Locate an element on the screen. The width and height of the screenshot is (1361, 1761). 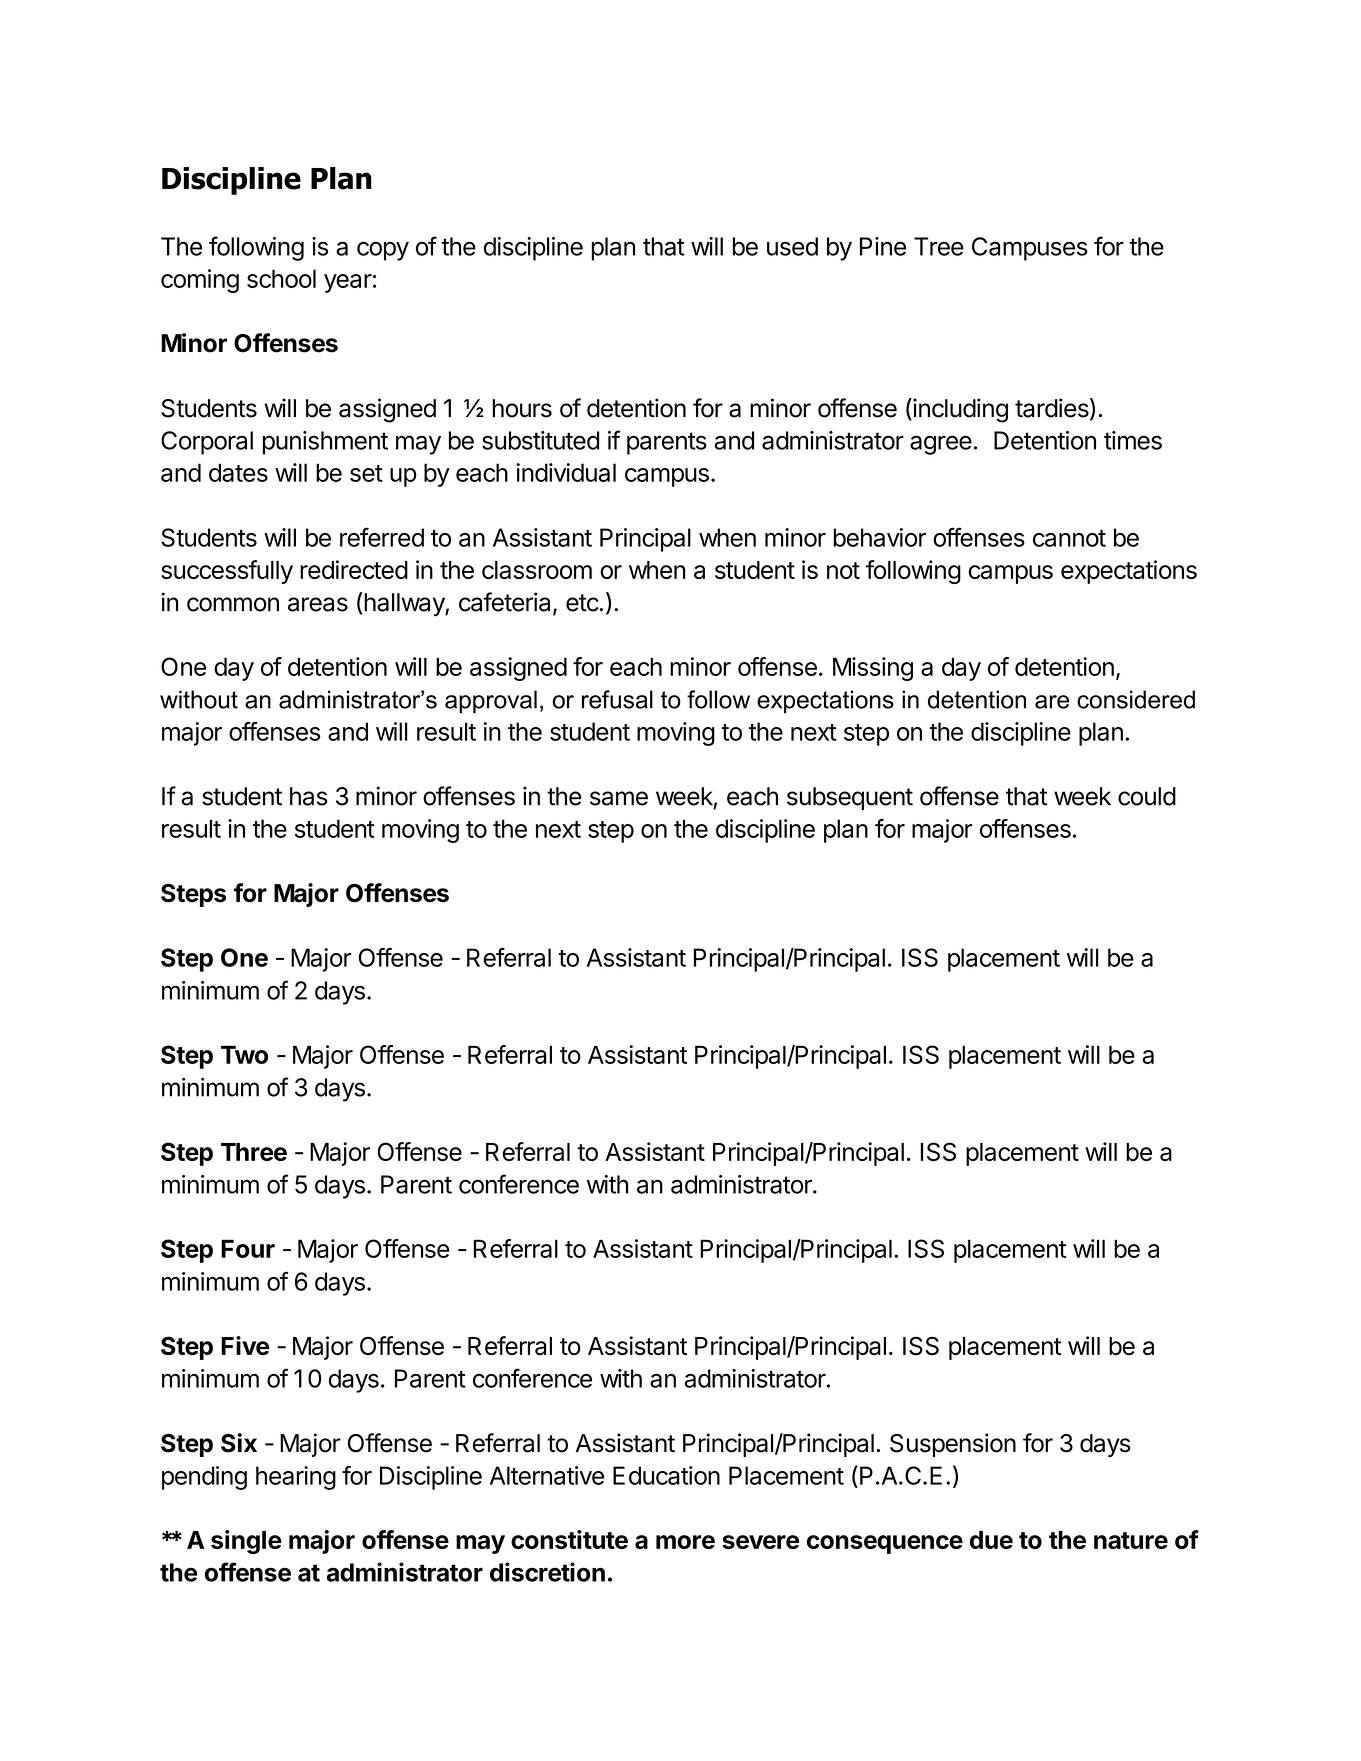
Tree is located at coordinates (939, 246).
